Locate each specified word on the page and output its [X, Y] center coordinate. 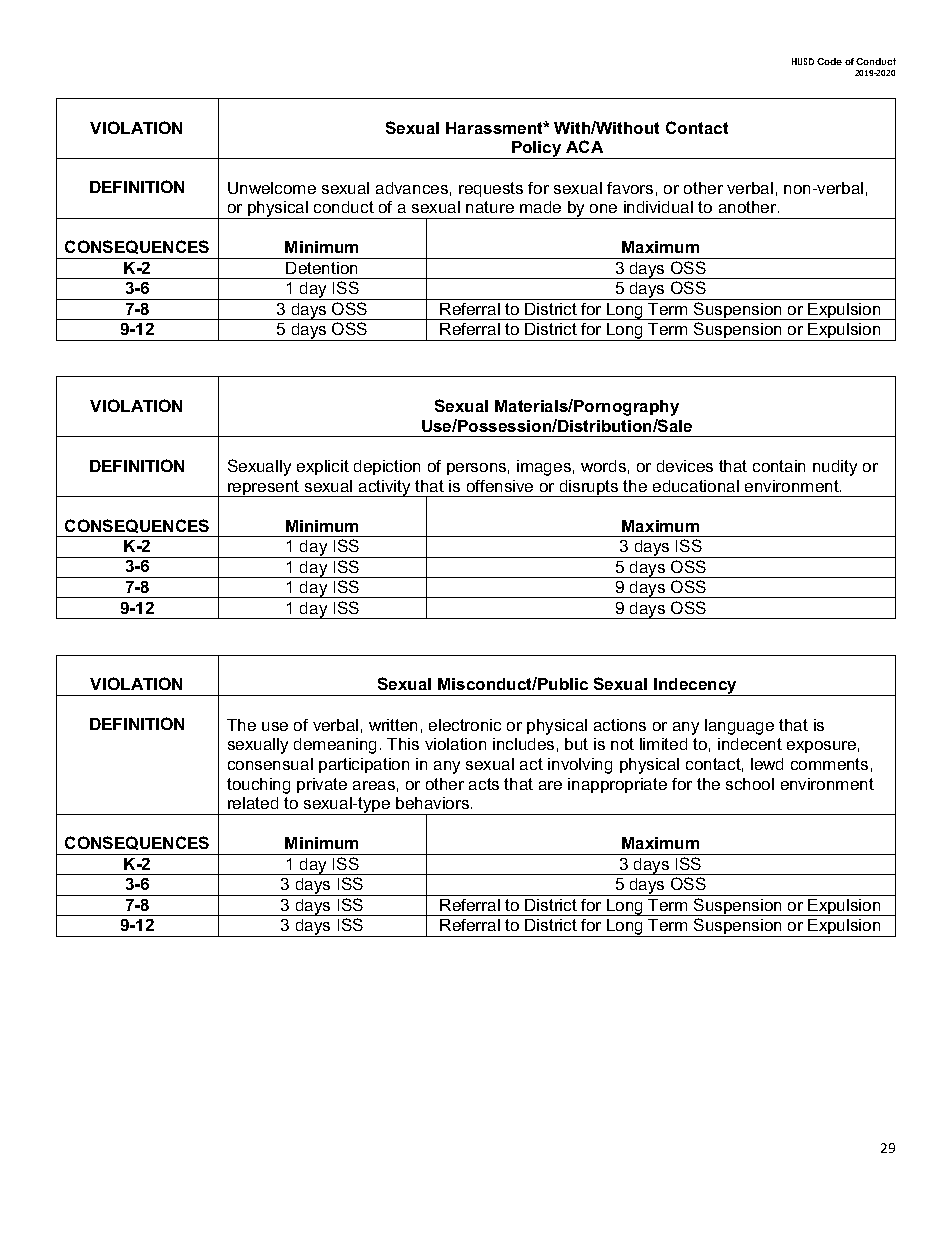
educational [696, 486]
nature [490, 207]
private [322, 785]
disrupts [589, 488]
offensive [500, 486]
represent [264, 488]
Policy [537, 150]
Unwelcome [272, 188]
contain [779, 466]
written [393, 725]
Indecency [695, 687]
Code [829, 61]
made [540, 207]
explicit [323, 467]
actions [620, 725]
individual [658, 207]
